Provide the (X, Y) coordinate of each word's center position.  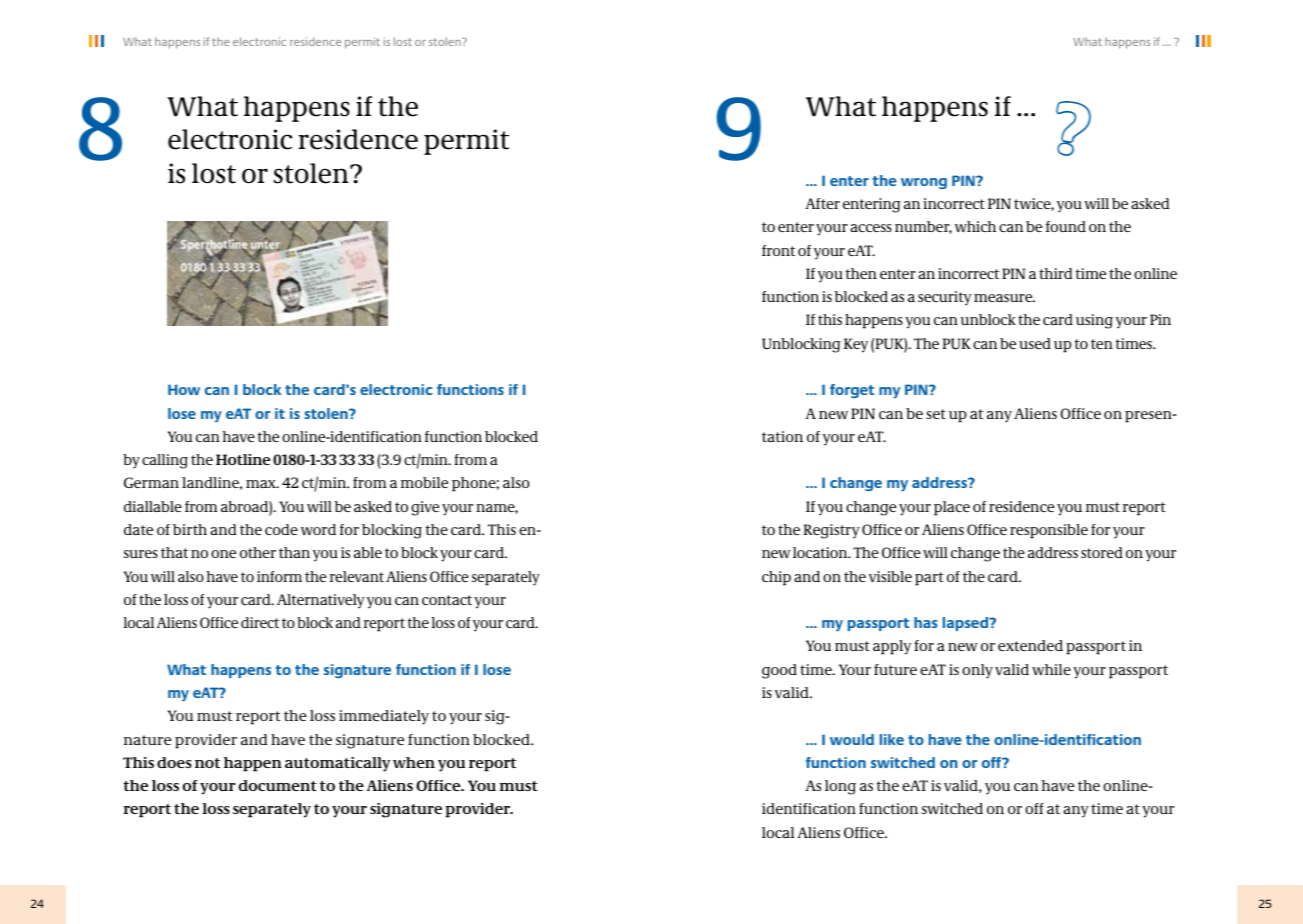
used (1035, 343)
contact (447, 600)
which (975, 226)
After (822, 203)
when (414, 762)
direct (260, 622)
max (262, 484)
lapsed (967, 624)
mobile (424, 482)
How (184, 389)
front (778, 250)
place (952, 508)
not (207, 763)
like (892, 739)
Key (856, 345)
